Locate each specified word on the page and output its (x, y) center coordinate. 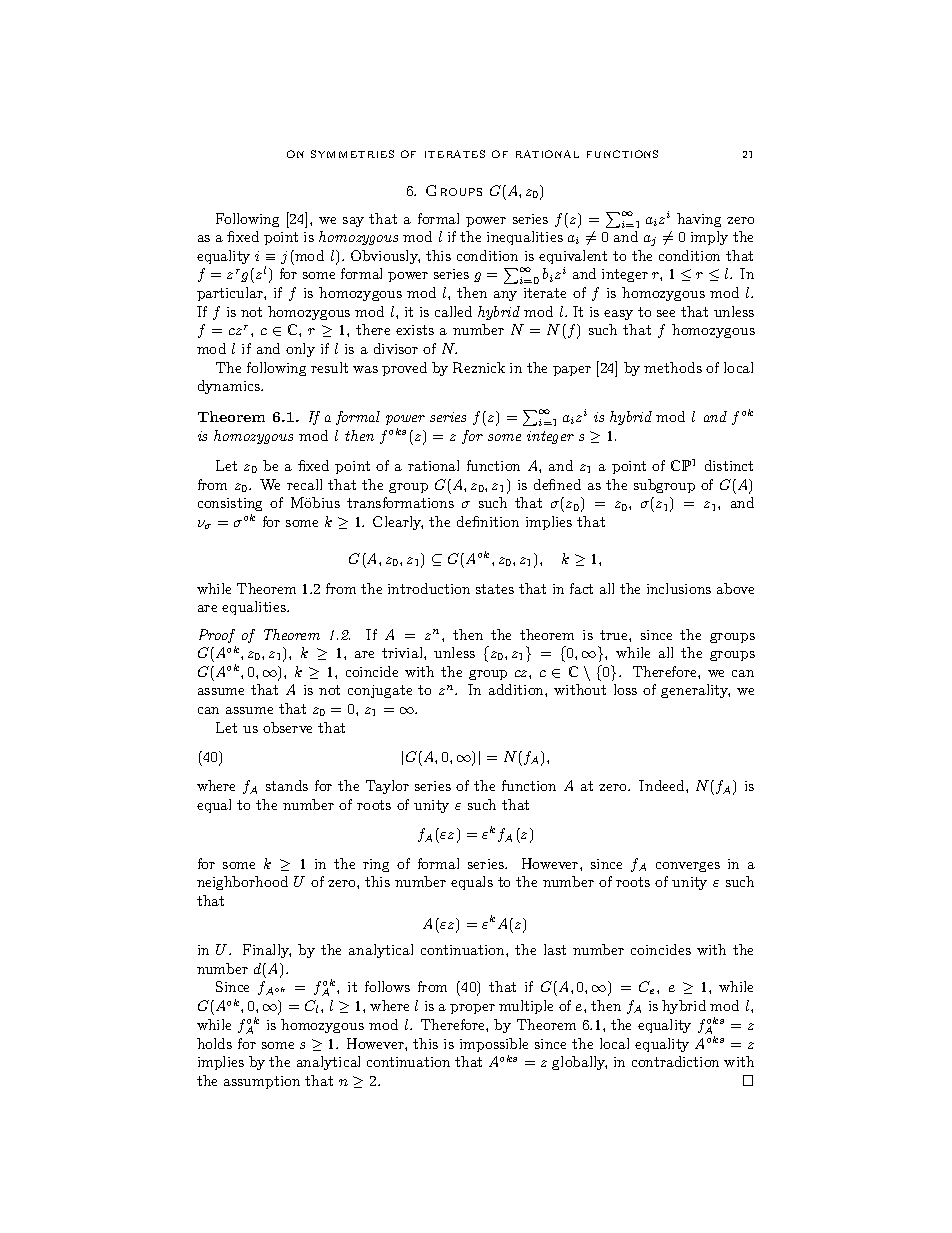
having (699, 220)
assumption (262, 1082)
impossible (494, 1045)
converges (688, 867)
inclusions (679, 588)
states (495, 589)
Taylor (387, 787)
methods (673, 367)
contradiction (675, 1061)
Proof (217, 636)
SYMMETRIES (352, 154)
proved (404, 369)
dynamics (230, 387)
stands (287, 785)
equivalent (573, 257)
